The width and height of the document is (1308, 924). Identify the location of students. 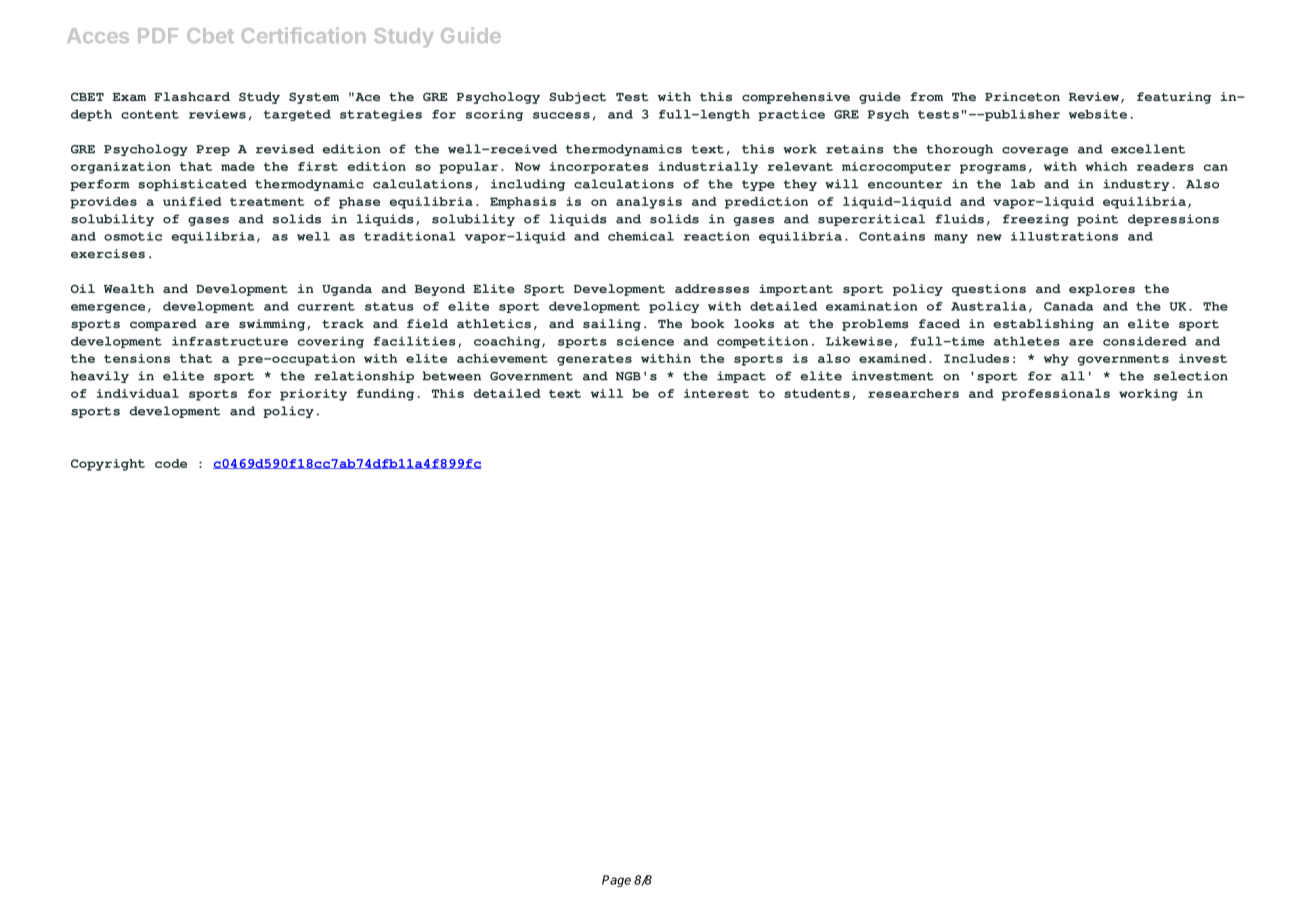
(817, 393).
